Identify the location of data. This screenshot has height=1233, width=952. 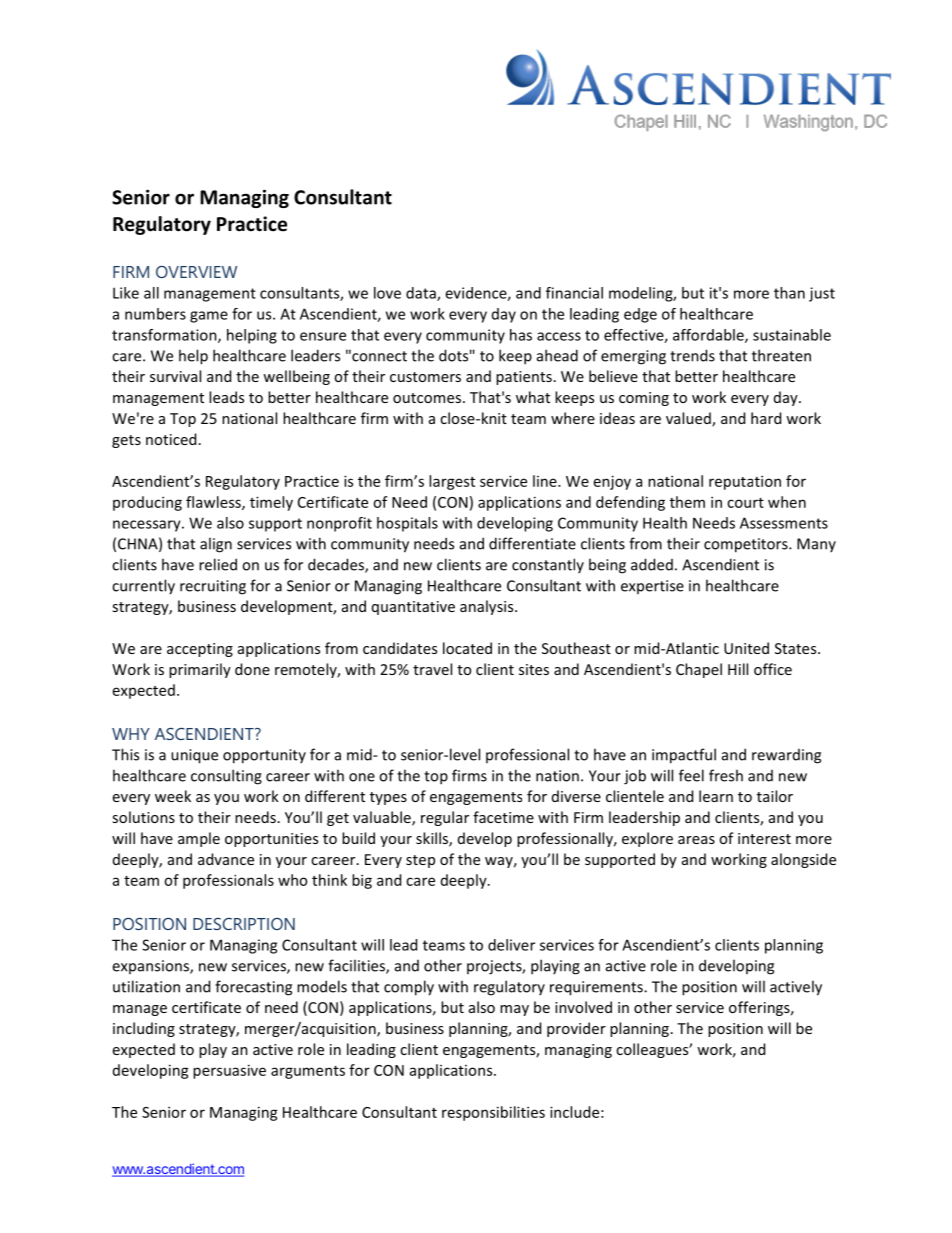
(422, 294).
